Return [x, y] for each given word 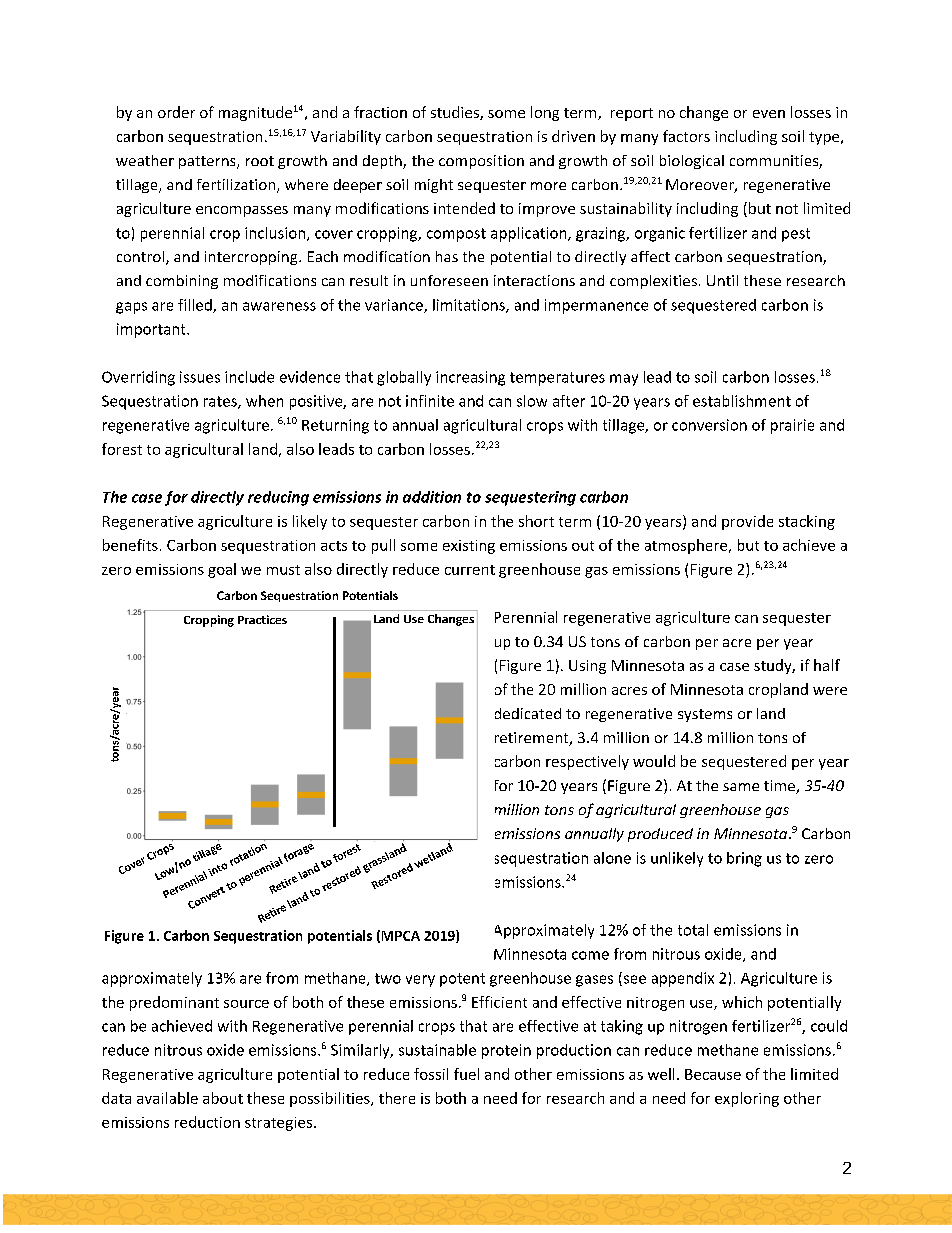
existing [469, 547]
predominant [174, 1003]
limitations [470, 306]
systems [705, 715]
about [223, 1098]
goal [222, 570]
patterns [208, 162]
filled [196, 306]
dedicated [528, 713]
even [769, 114]
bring [744, 859]
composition [481, 162]
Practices [262, 619]
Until [722, 280]
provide [747, 522]
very [420, 981]
